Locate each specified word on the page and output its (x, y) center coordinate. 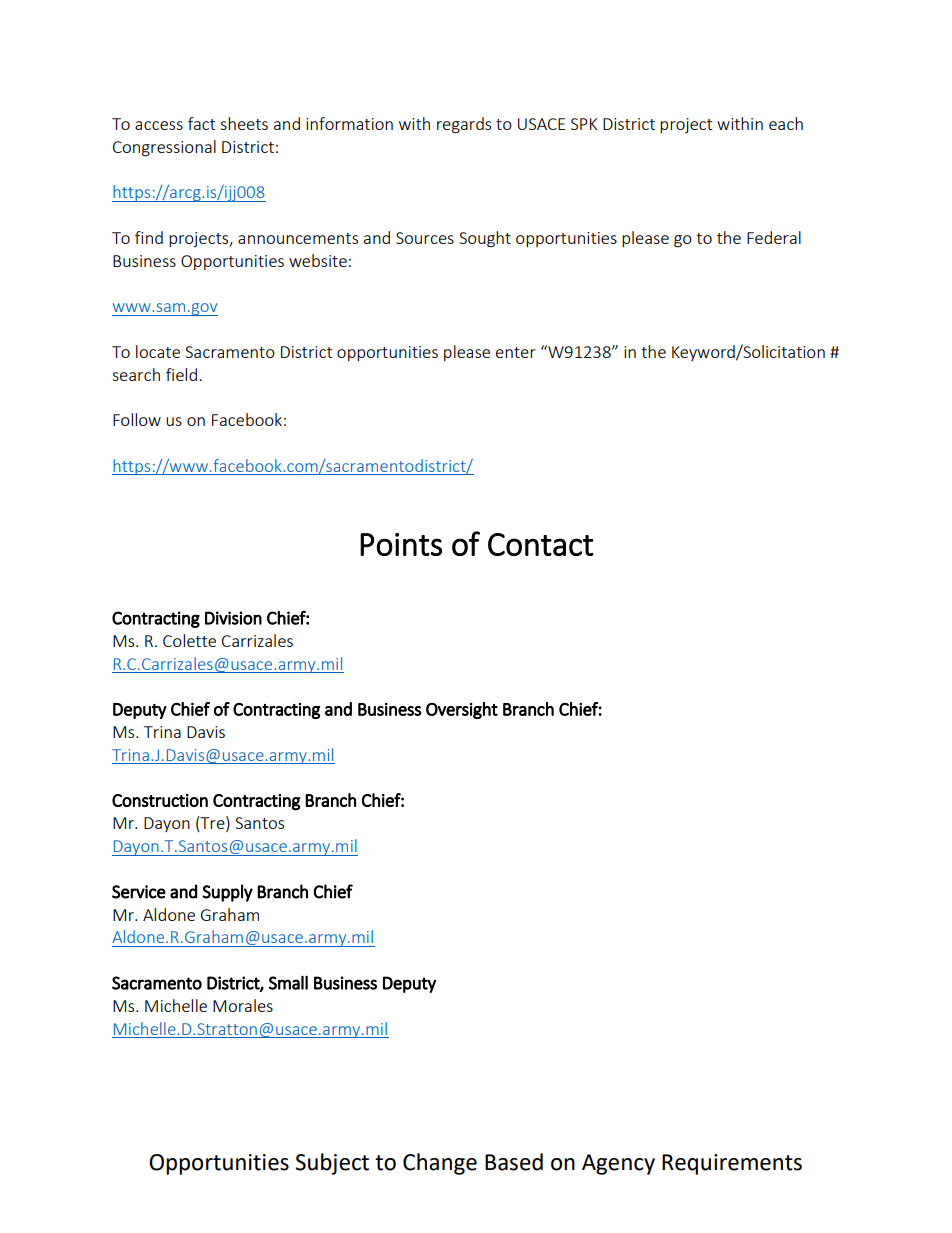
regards (464, 125)
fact (201, 123)
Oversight (462, 710)
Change (440, 1164)
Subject (332, 1164)
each (786, 123)
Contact (541, 544)
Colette (189, 640)
